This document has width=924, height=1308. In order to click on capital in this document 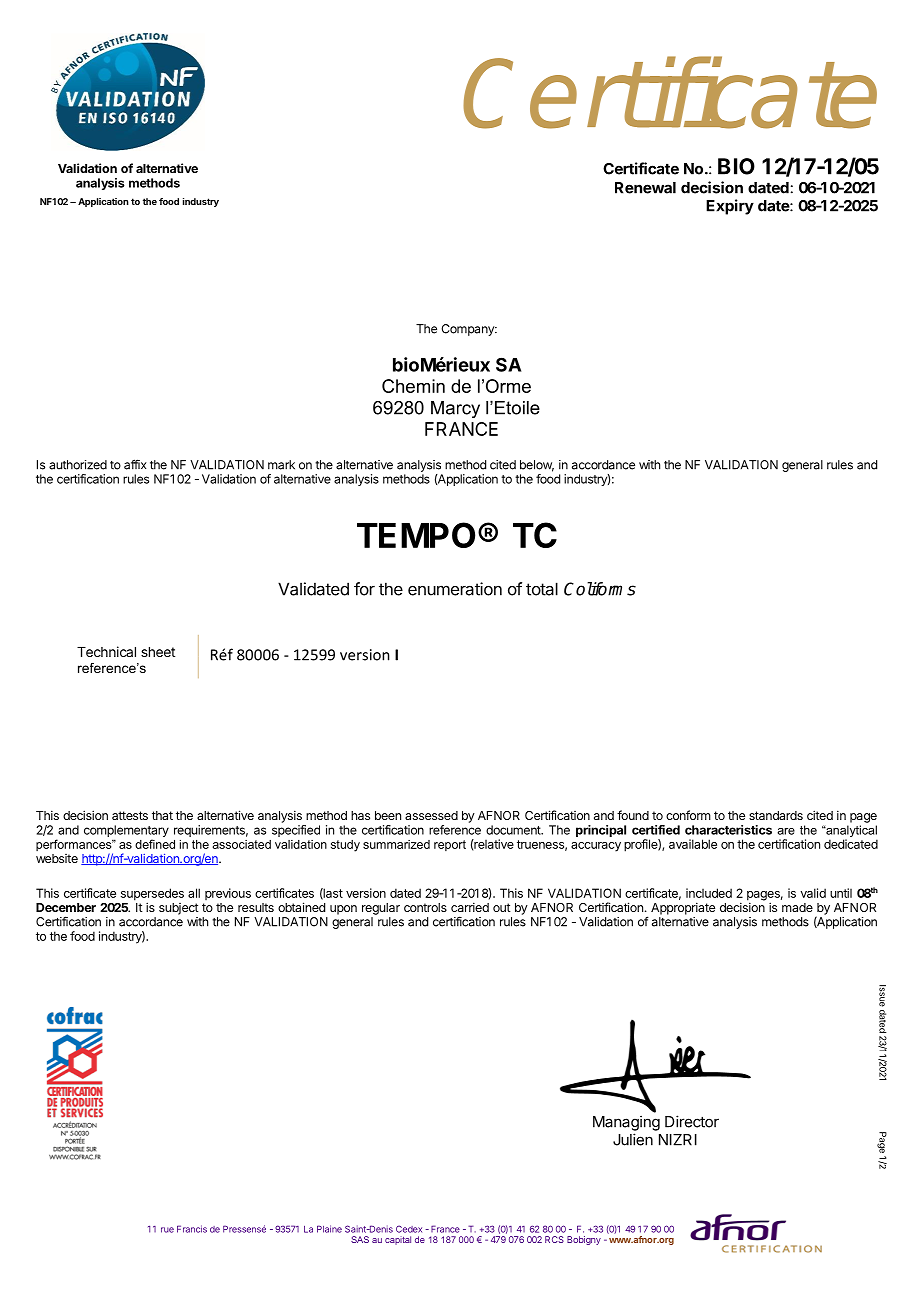, I will do `click(398, 1240)`.
